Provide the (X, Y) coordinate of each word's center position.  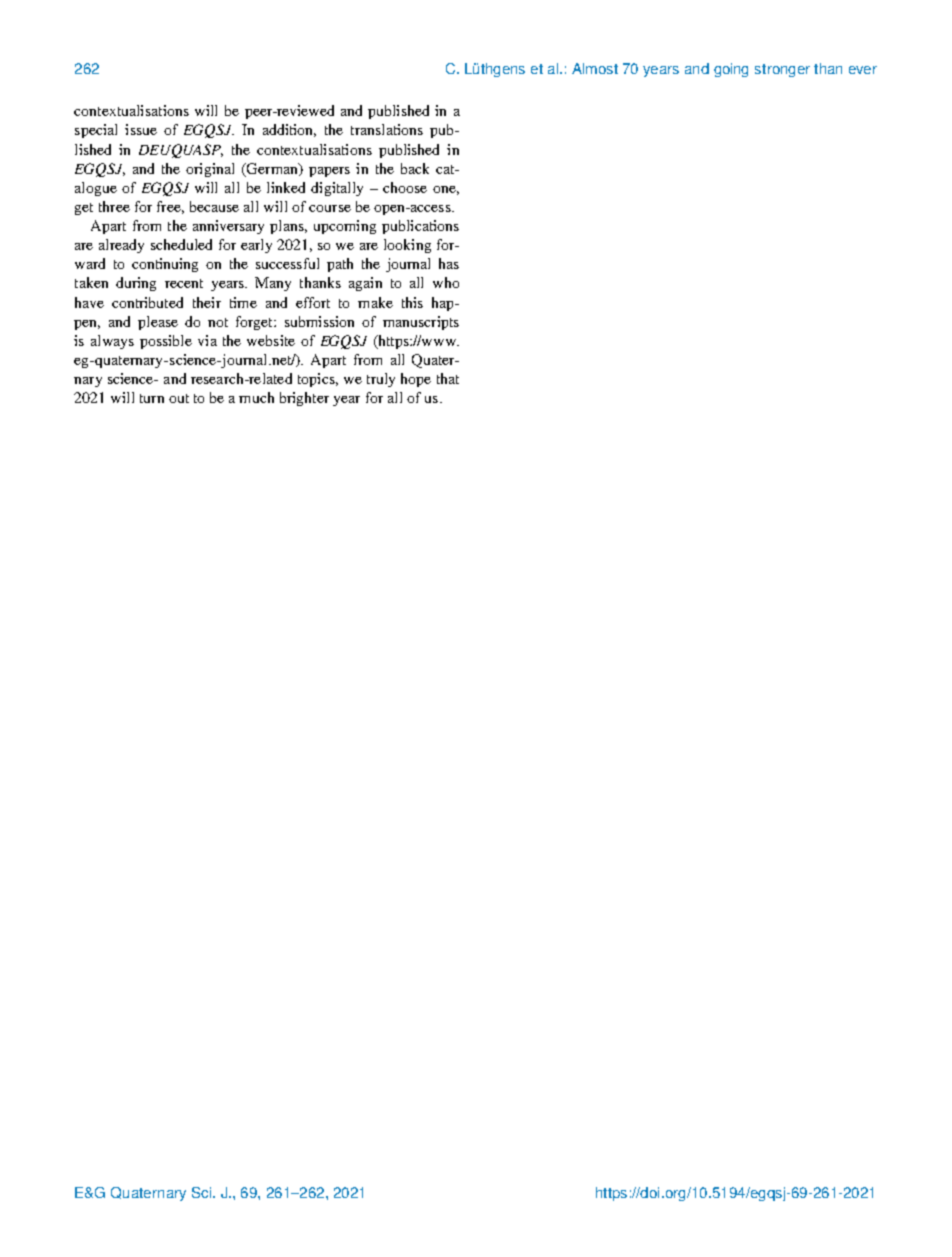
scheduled (181, 244)
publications (420, 227)
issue (141, 129)
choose (405, 187)
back (415, 168)
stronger (782, 70)
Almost (595, 68)
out (179, 398)
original (210, 170)
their (207, 302)
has (449, 263)
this (412, 302)
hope (416, 380)
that (448, 378)
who (446, 282)
